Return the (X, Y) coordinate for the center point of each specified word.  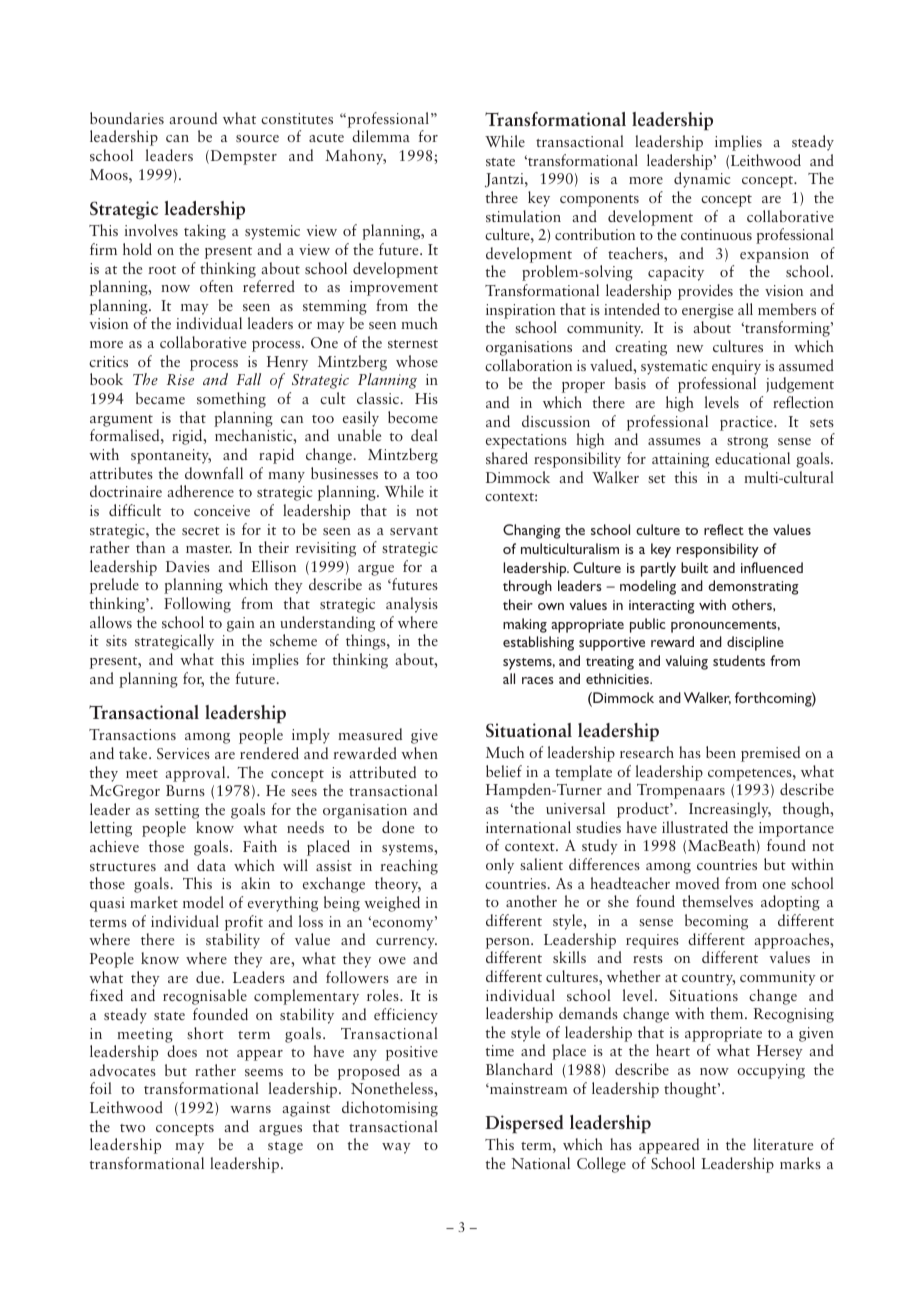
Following (197, 605)
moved (697, 883)
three (502, 197)
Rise (180, 379)
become (413, 417)
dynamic (702, 180)
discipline (755, 643)
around (193, 118)
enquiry (736, 367)
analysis (412, 605)
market (154, 902)
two (132, 1128)
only (500, 866)
